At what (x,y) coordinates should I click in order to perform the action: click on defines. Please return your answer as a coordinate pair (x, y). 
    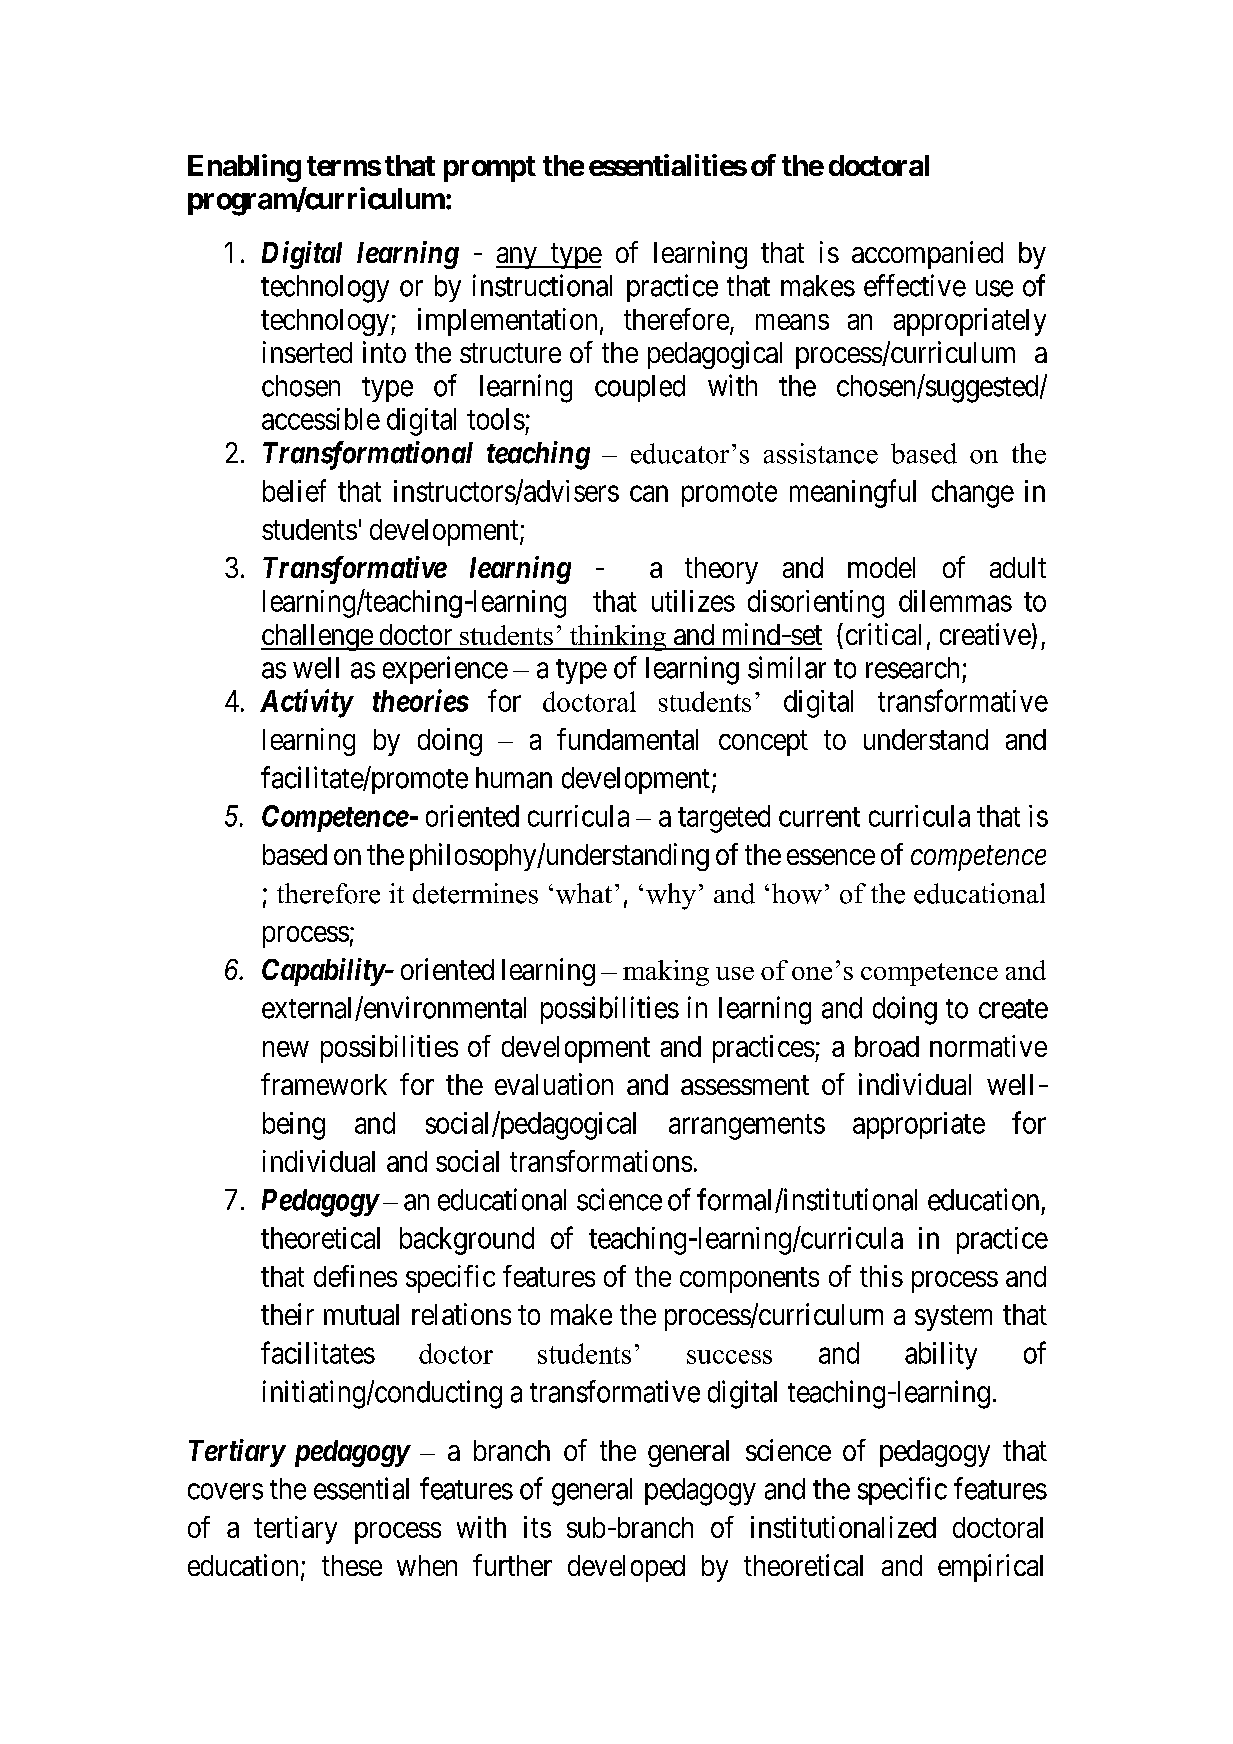
    Looking at the image, I should click on (355, 1276).
